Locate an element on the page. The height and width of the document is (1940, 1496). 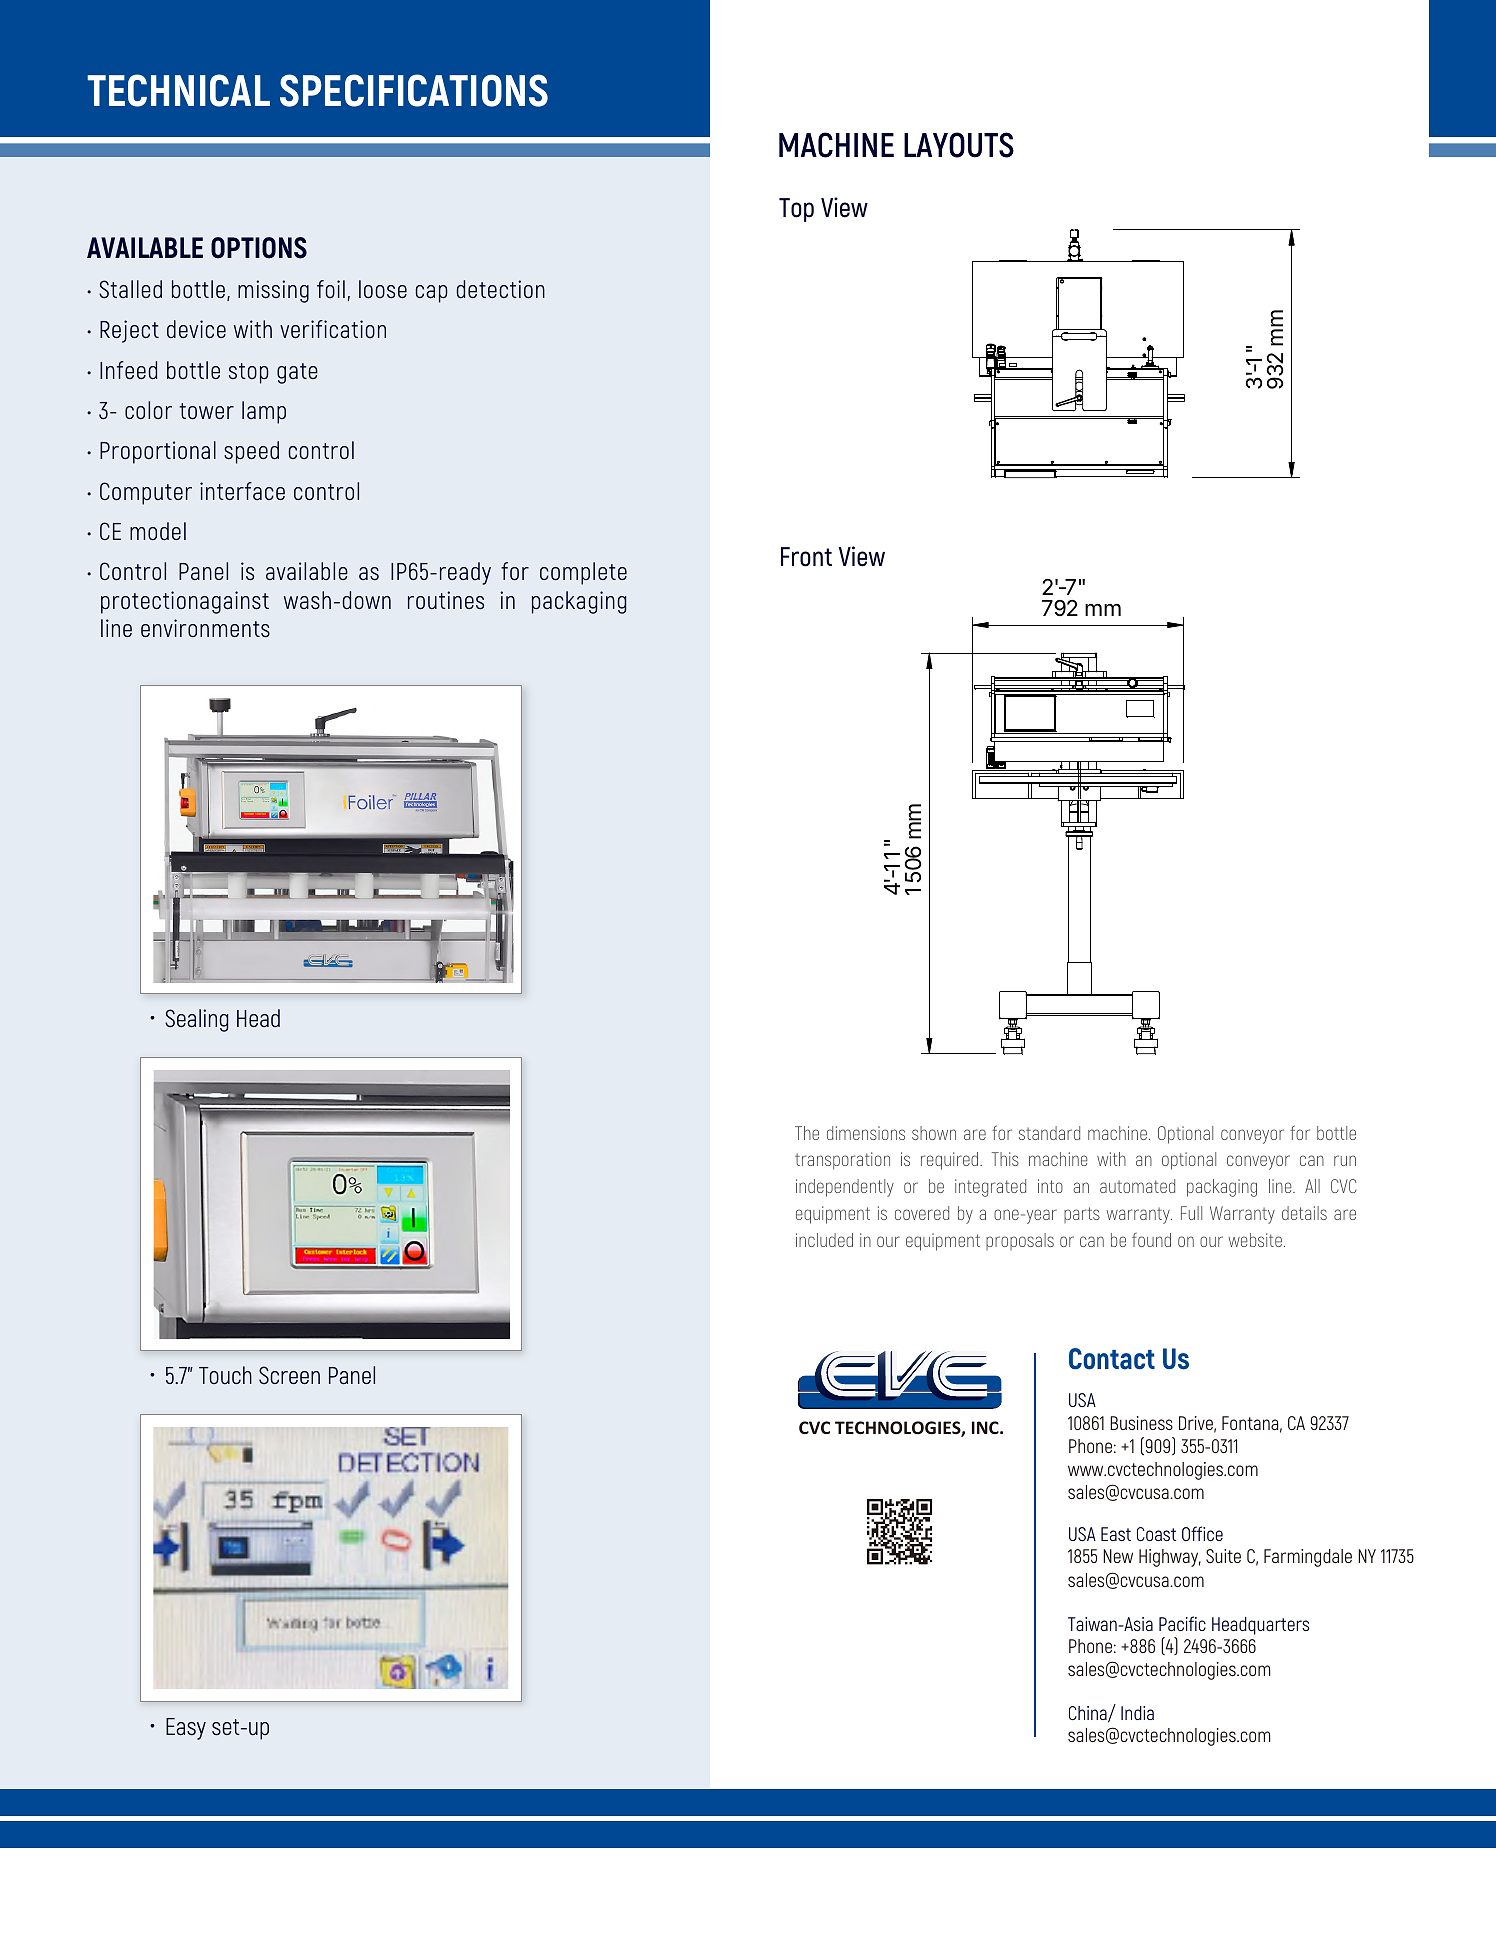
TECHNICAL is located at coordinates (178, 90).
